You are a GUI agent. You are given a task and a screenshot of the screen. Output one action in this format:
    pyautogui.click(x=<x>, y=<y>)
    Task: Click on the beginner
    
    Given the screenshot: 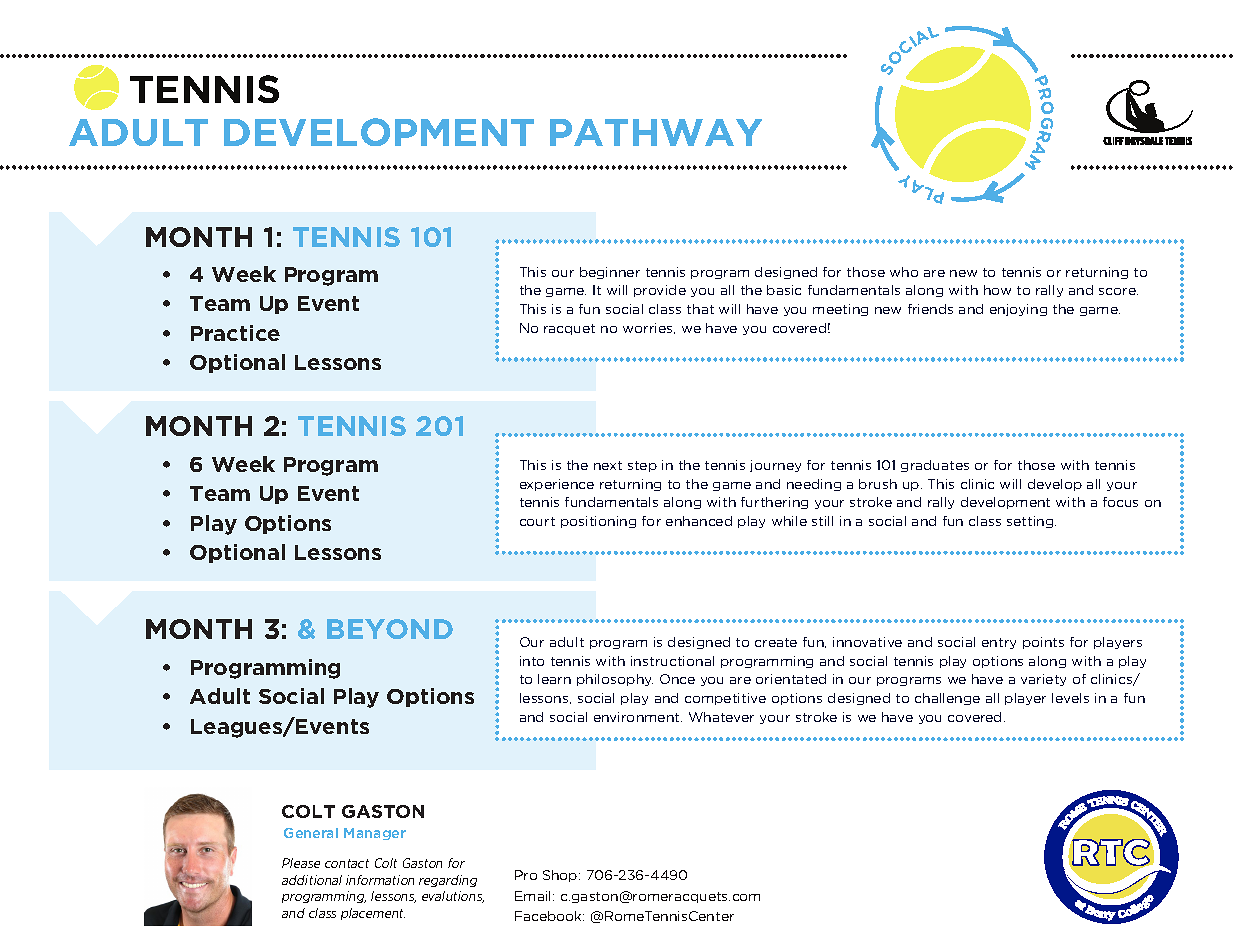 What is the action you would take?
    pyautogui.click(x=610, y=273)
